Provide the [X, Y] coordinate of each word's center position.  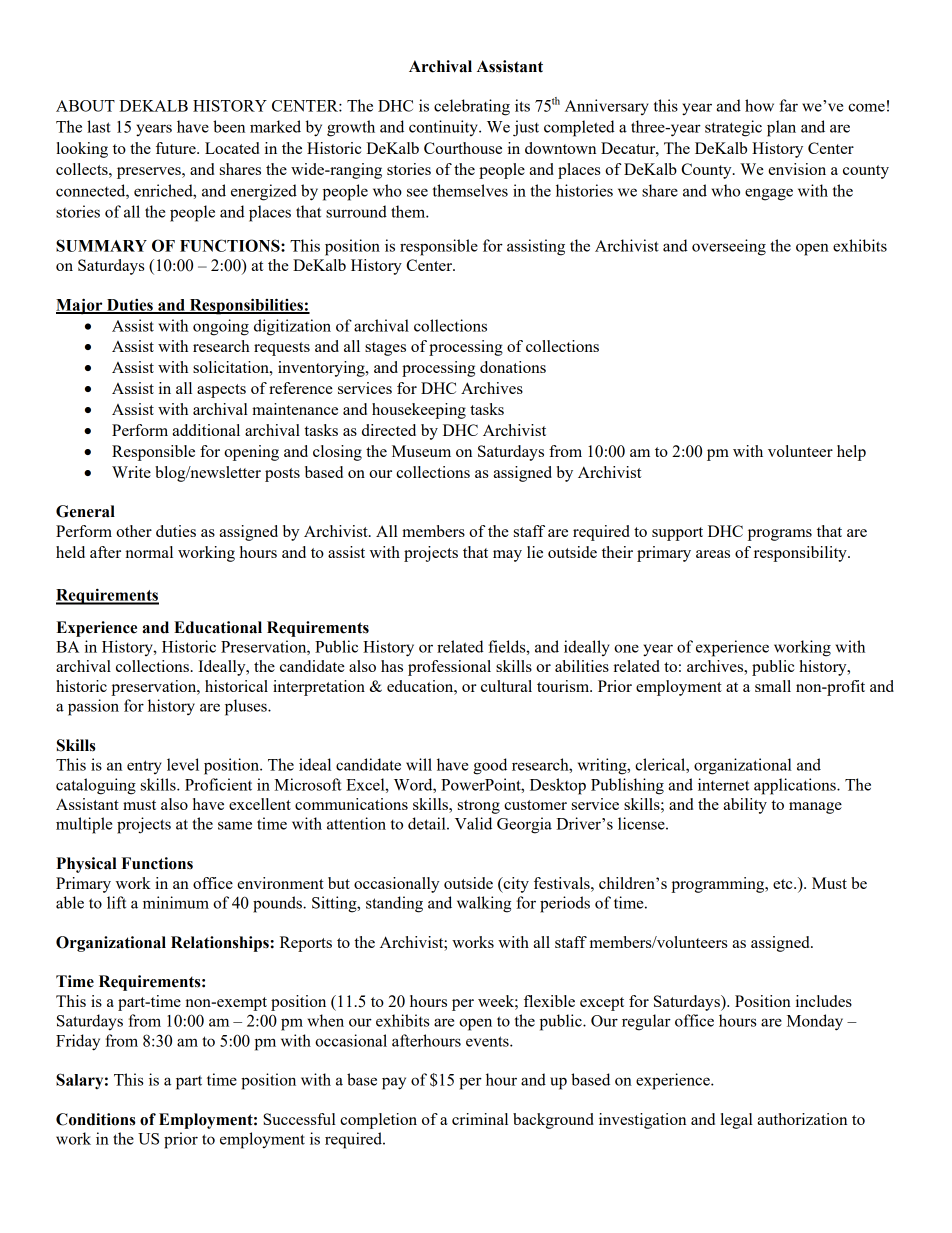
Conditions [96, 1119]
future [177, 148]
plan [781, 128]
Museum [421, 451]
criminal [480, 1119]
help [851, 453]
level [183, 764]
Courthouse [463, 148]
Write [131, 472]
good [490, 766]
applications [796, 786]
